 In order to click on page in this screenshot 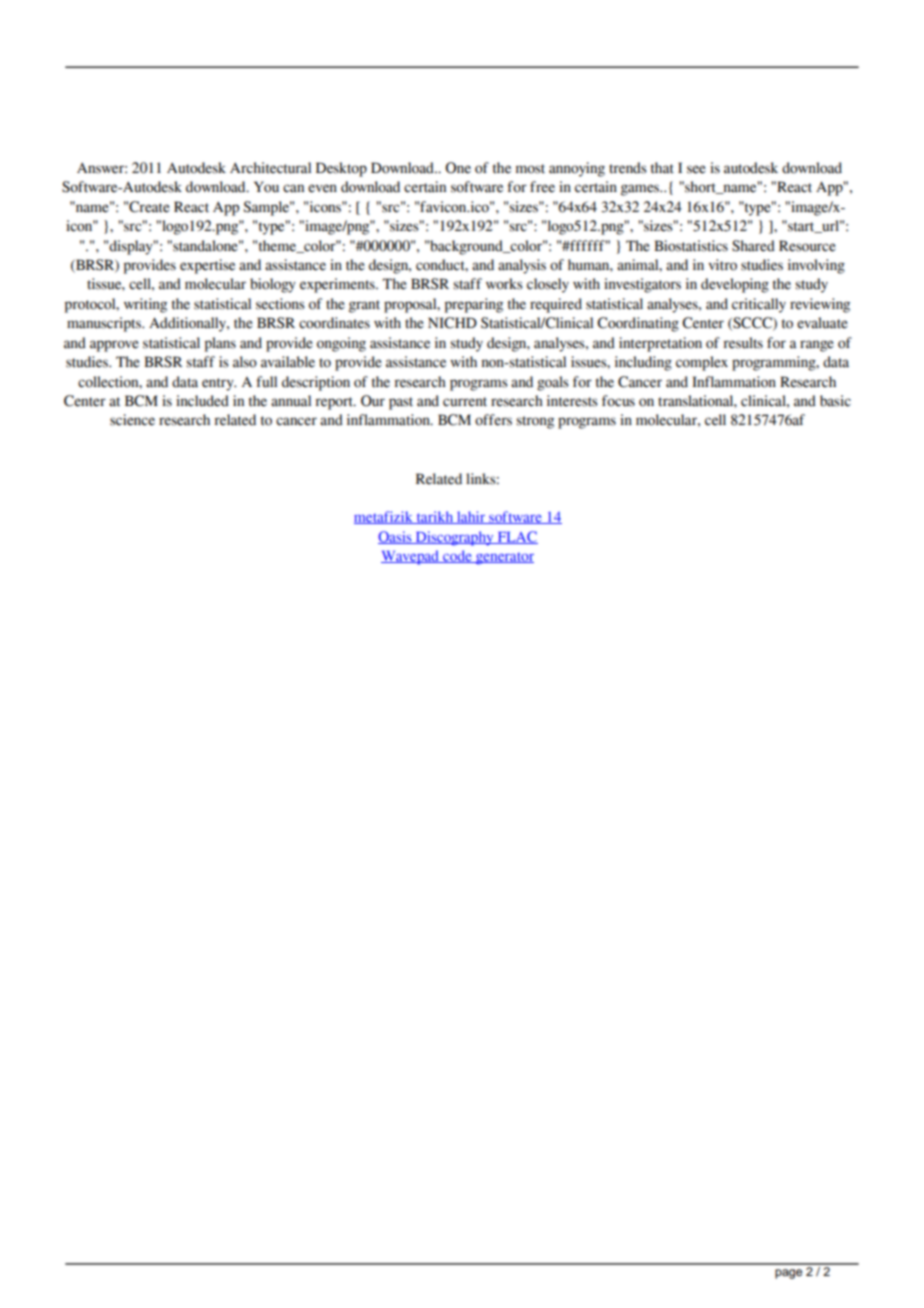, I will do `click(788, 1274)`.
